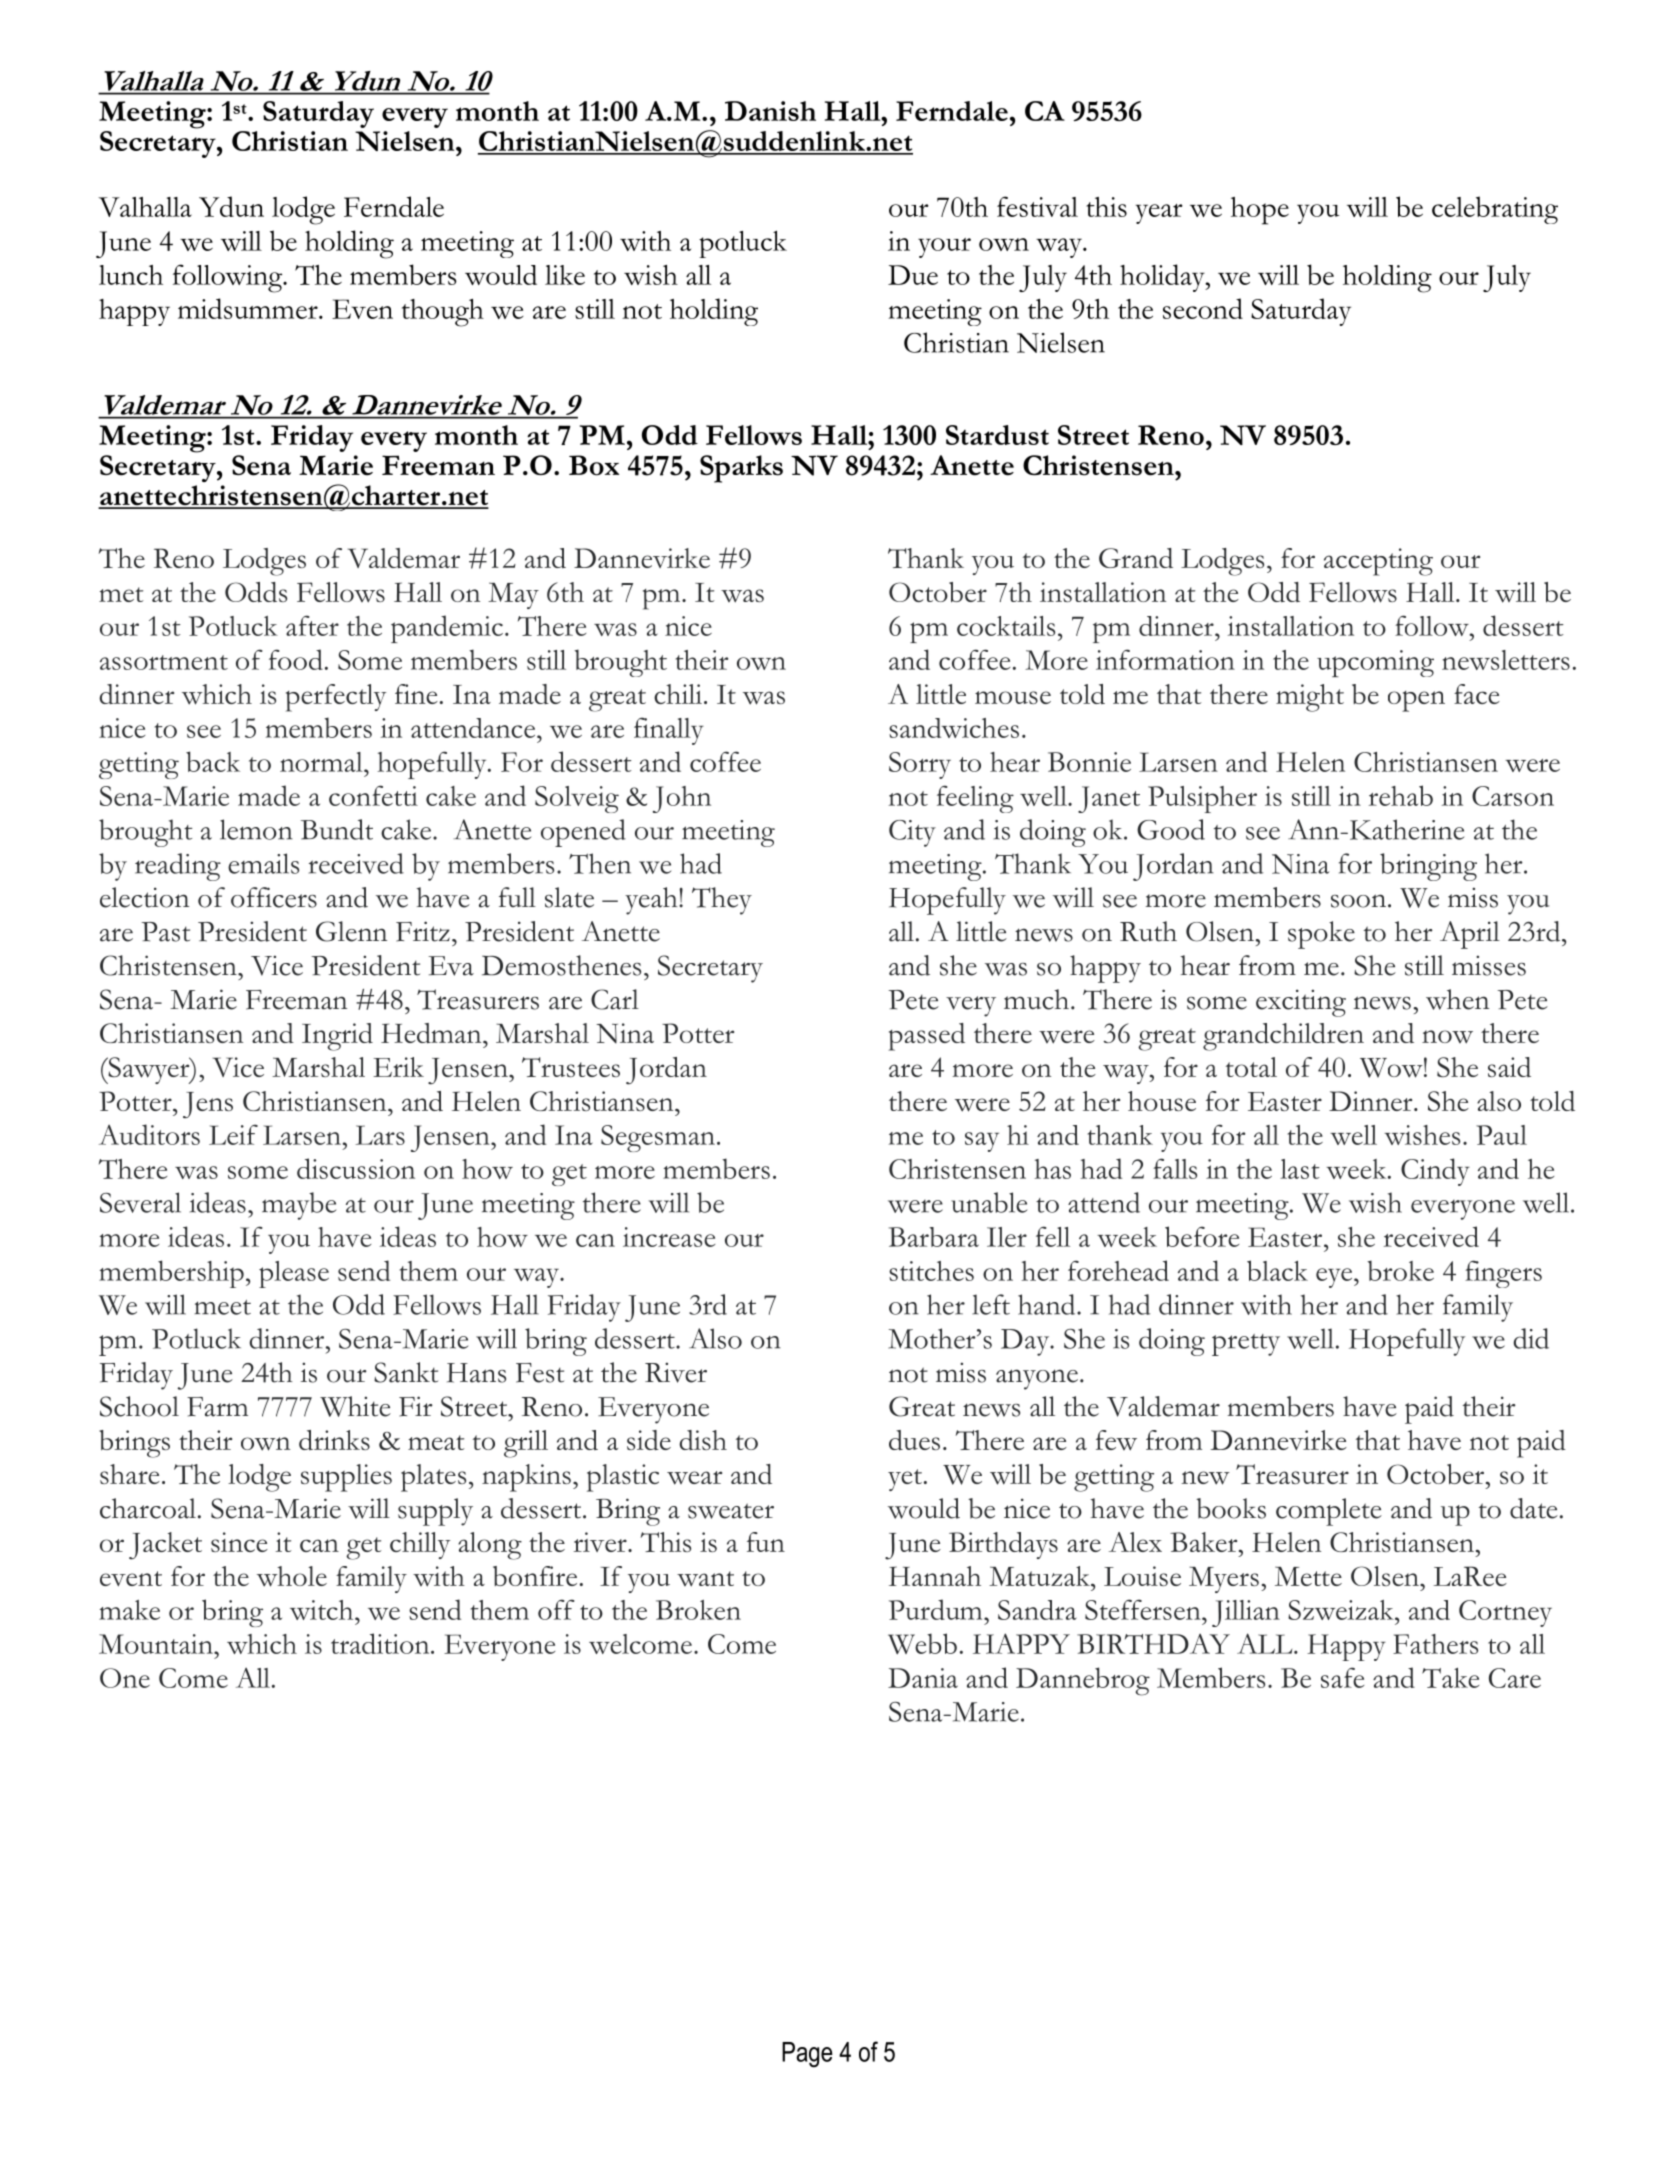 The width and height of the screenshot is (1677, 2171). What do you see at coordinates (926, 1037) in the screenshot?
I see `passed` at bounding box center [926, 1037].
